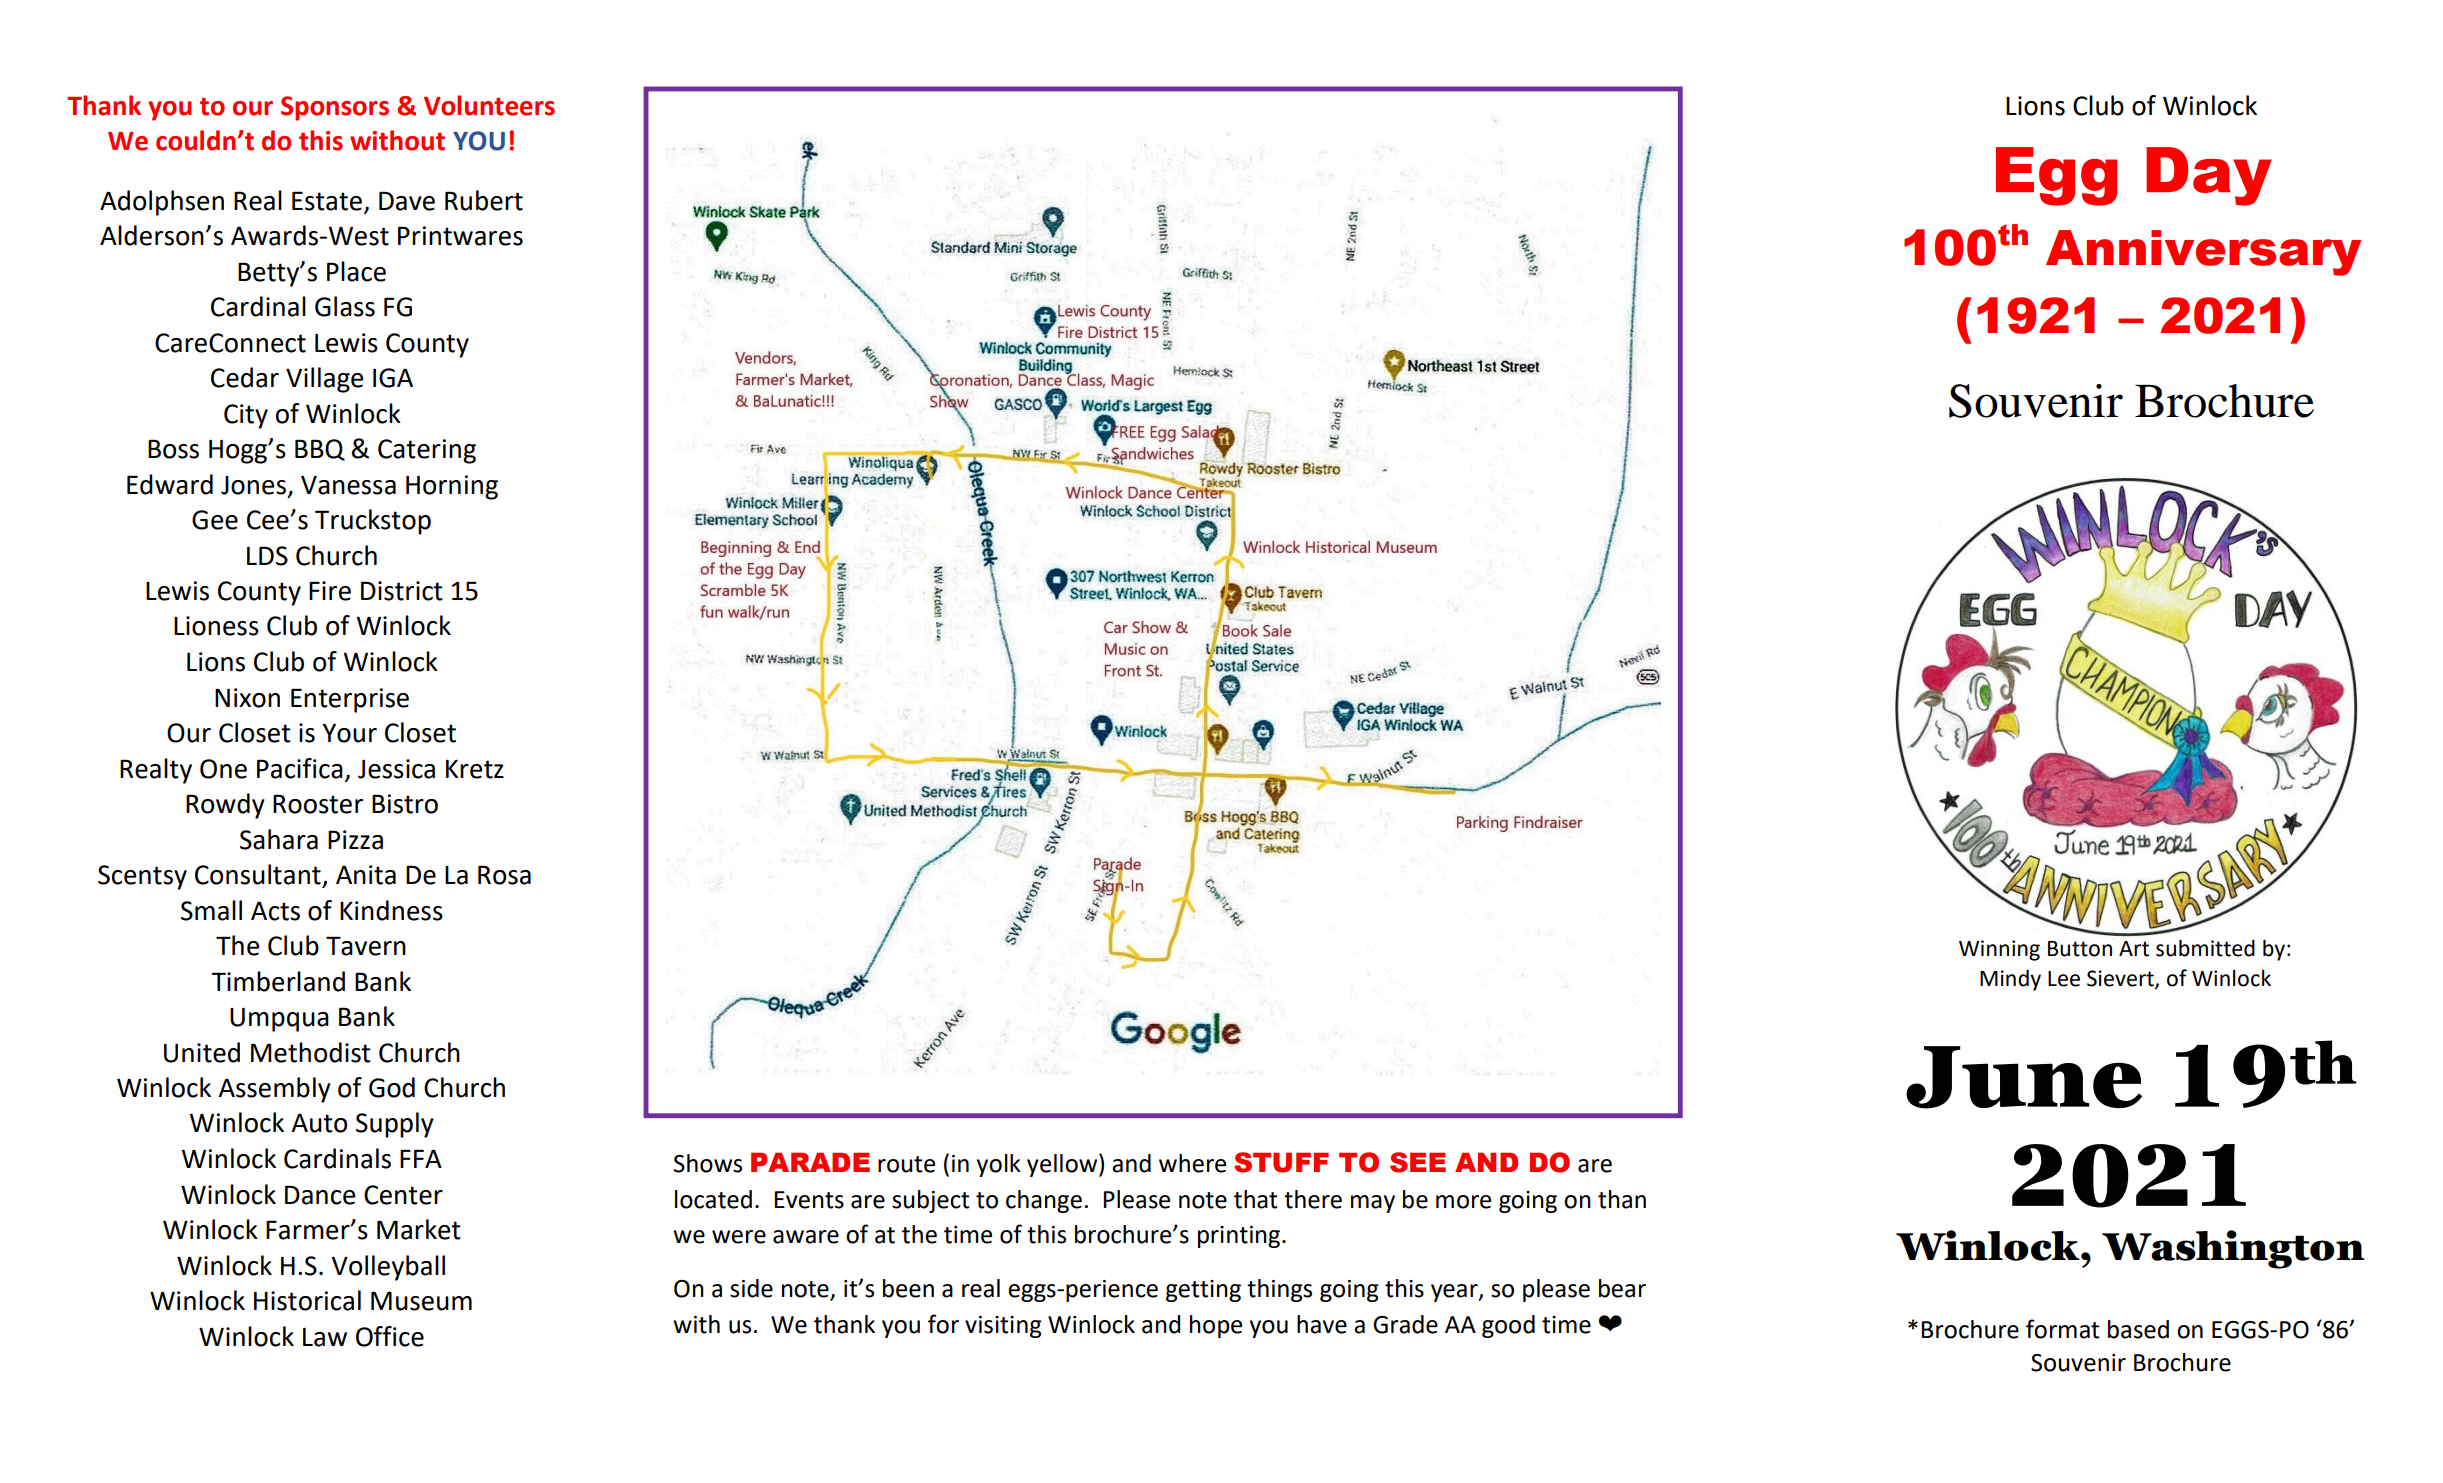 Image resolution: width=2443 pixels, height=1483 pixels. What do you see at coordinates (504, 875) in the document?
I see `Rosa` at bounding box center [504, 875].
